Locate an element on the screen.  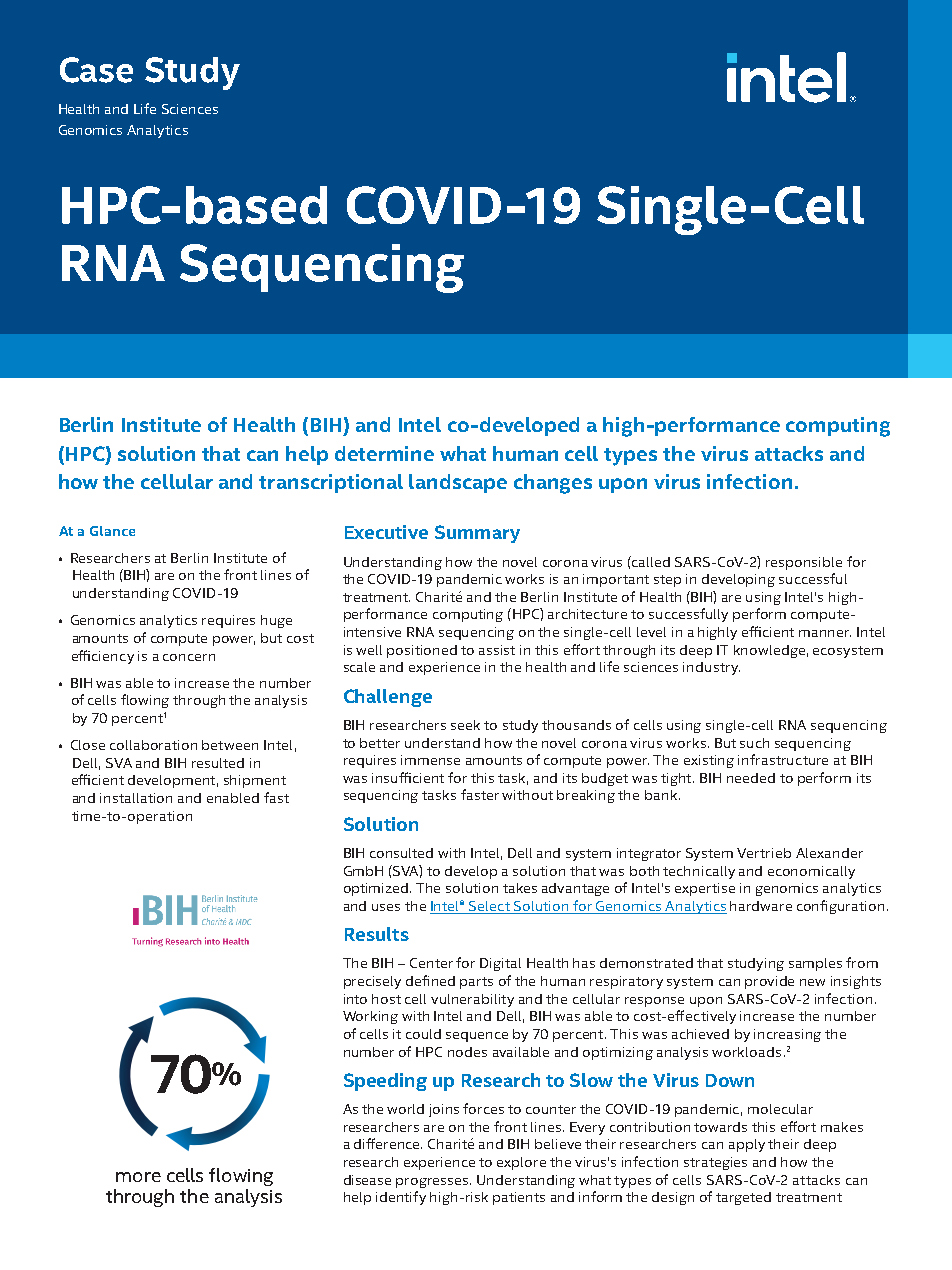
Case is located at coordinates (96, 70).
